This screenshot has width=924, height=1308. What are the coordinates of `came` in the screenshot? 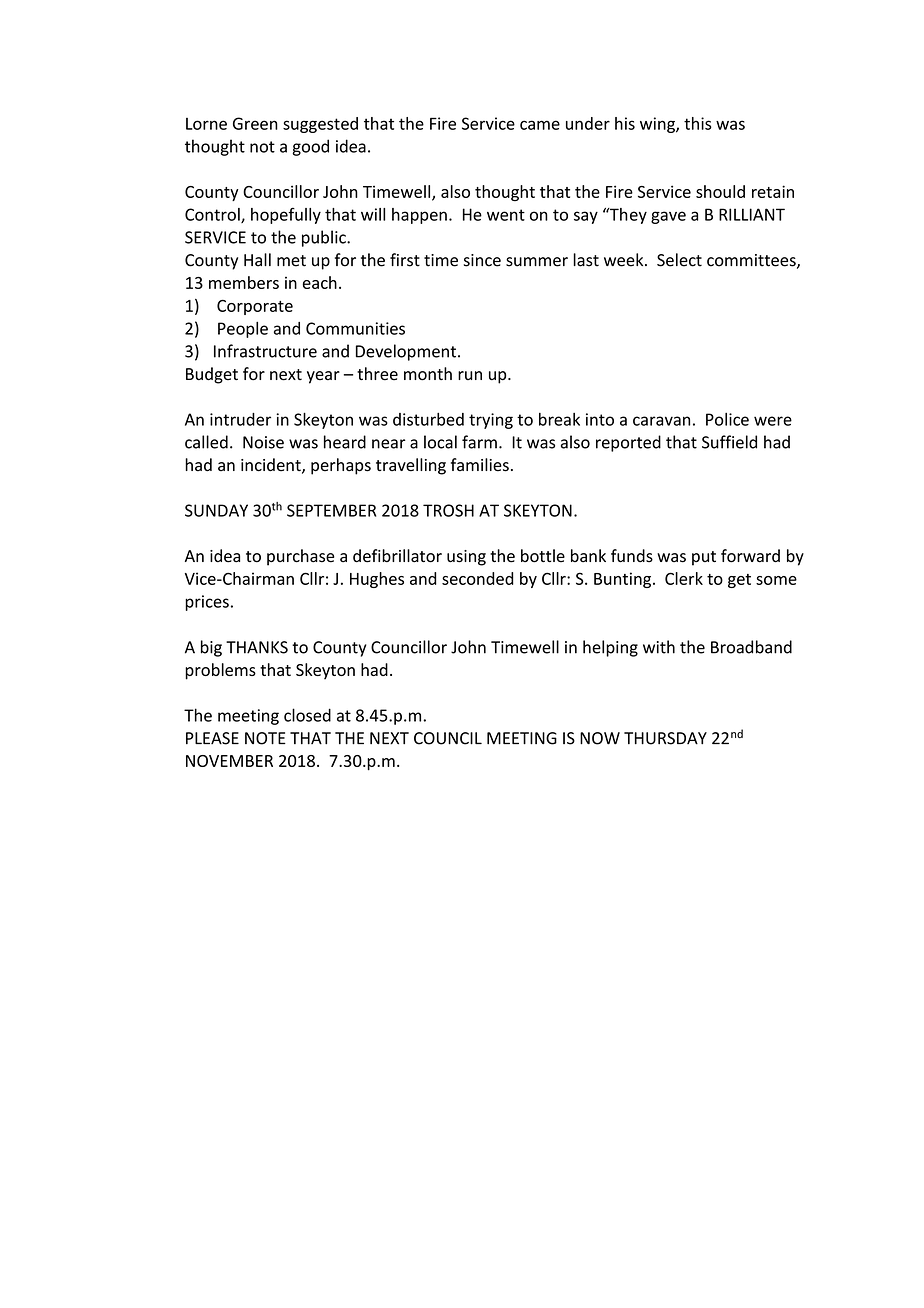 It's located at (540, 125).
